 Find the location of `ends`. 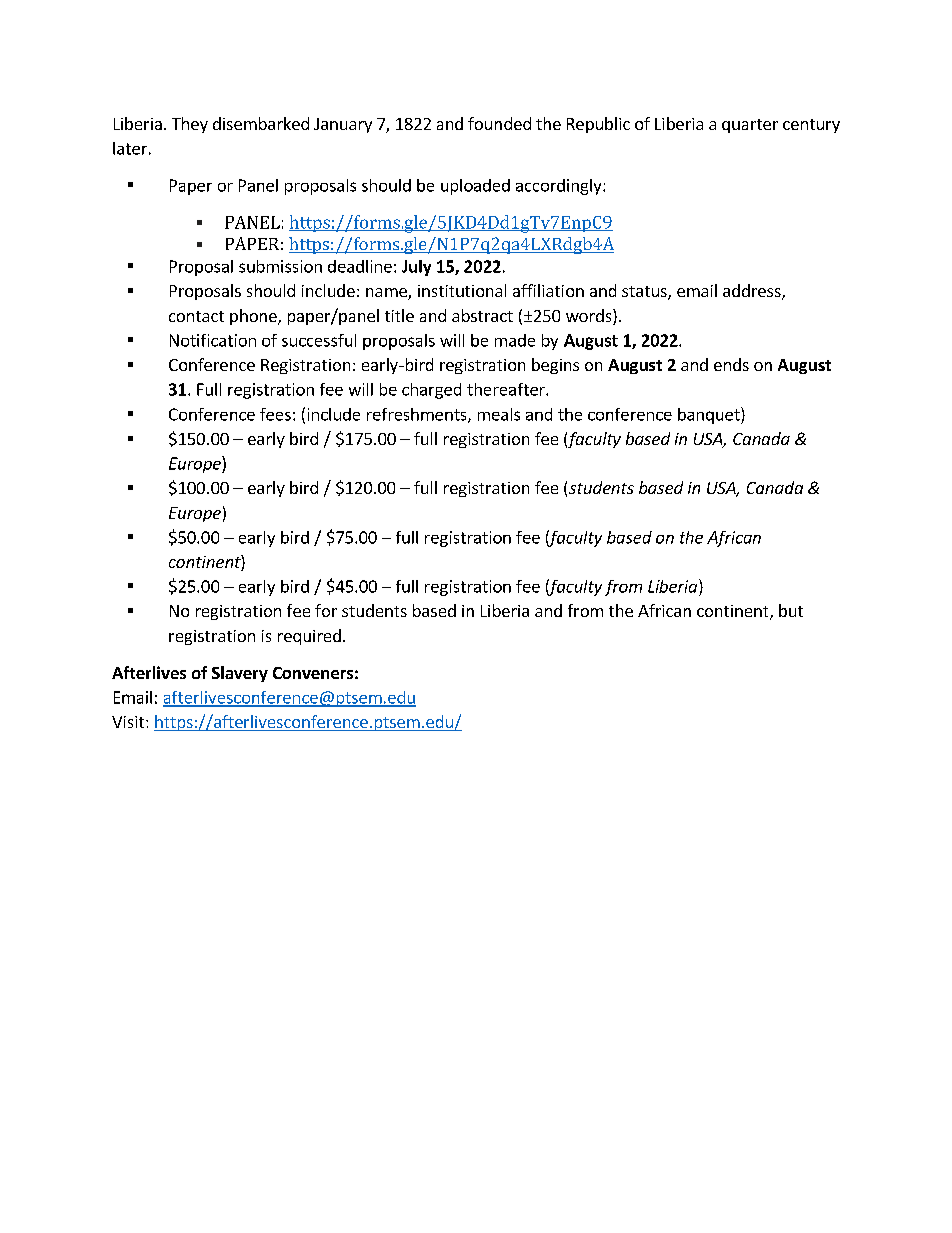

ends is located at coordinates (731, 364).
